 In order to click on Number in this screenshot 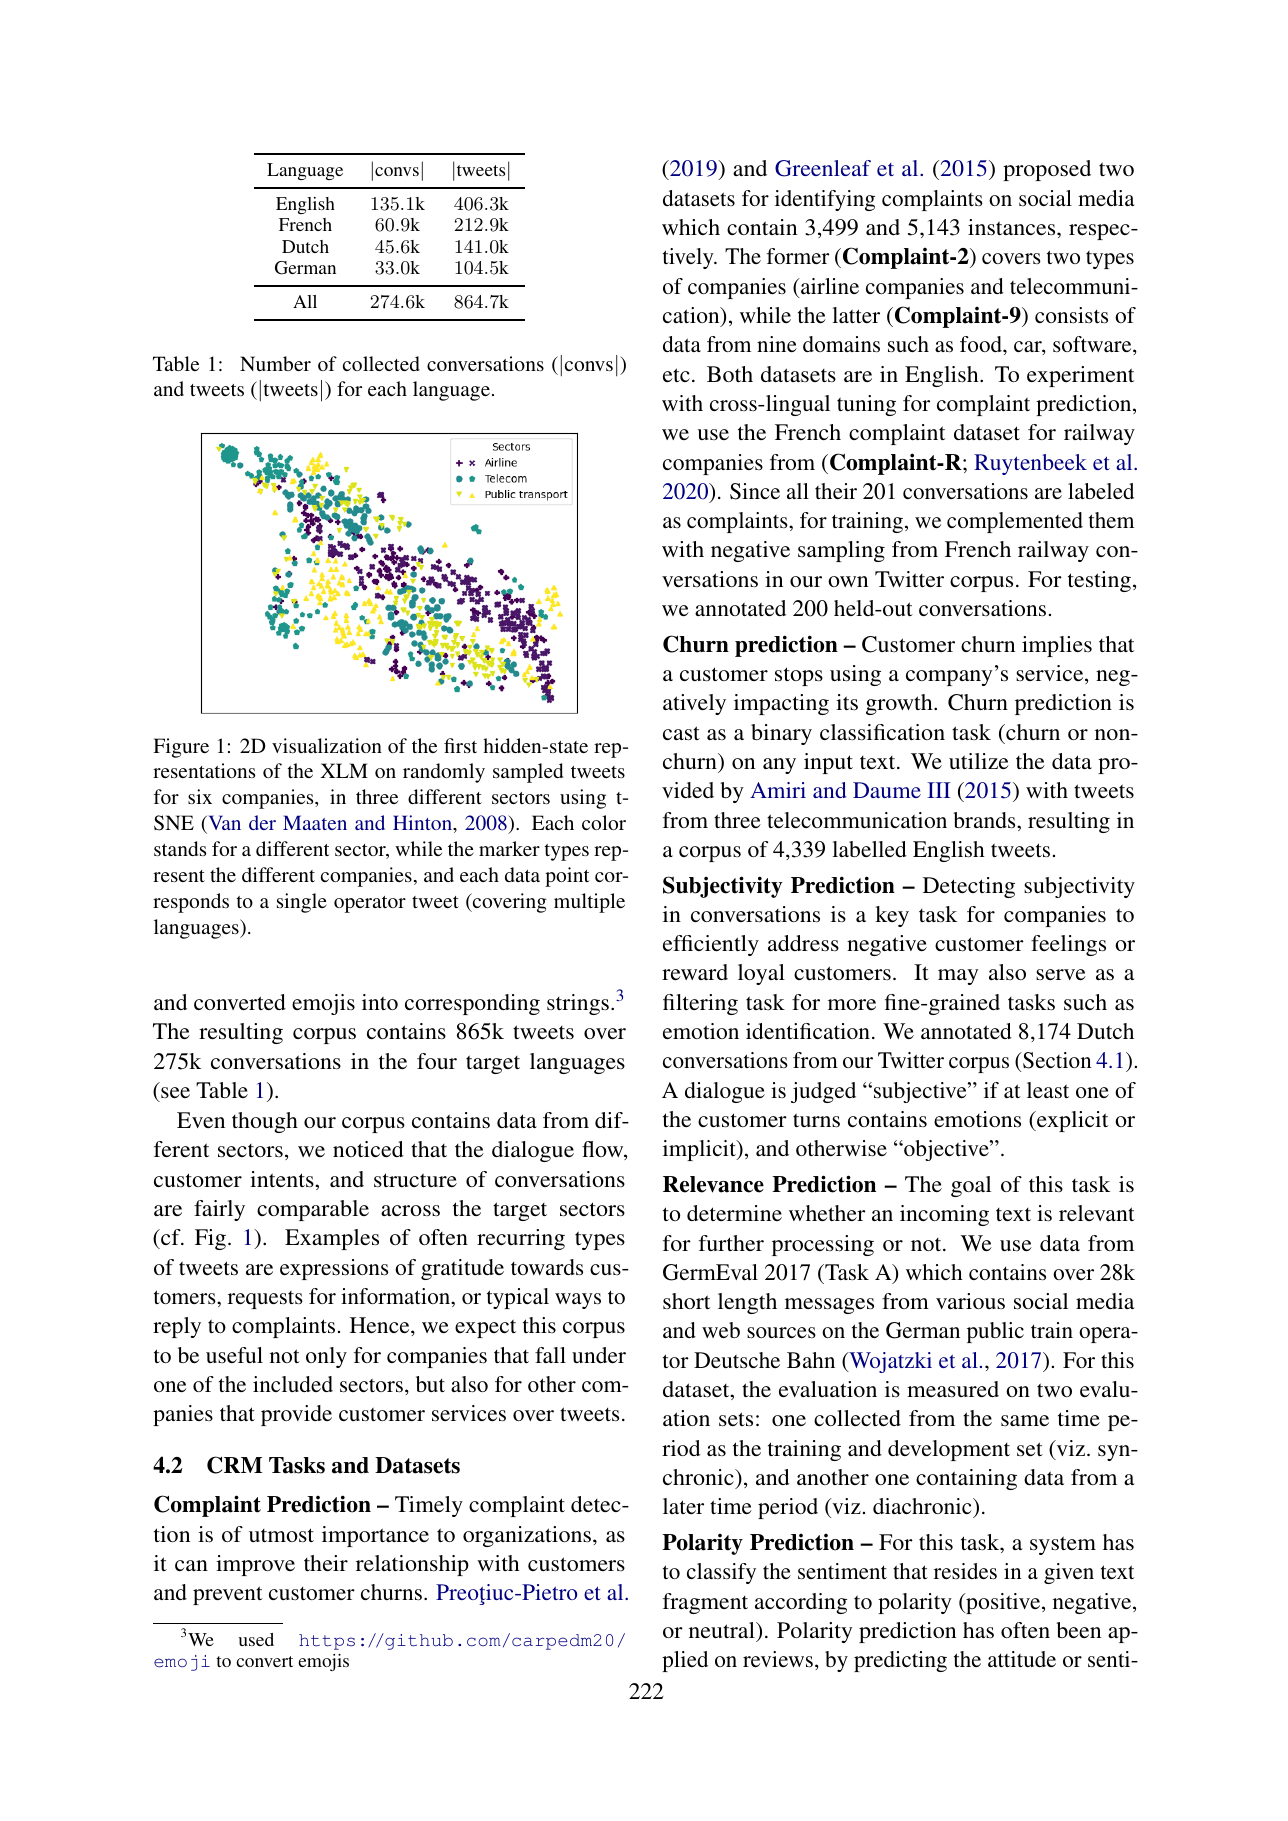, I will do `click(275, 363)`.
